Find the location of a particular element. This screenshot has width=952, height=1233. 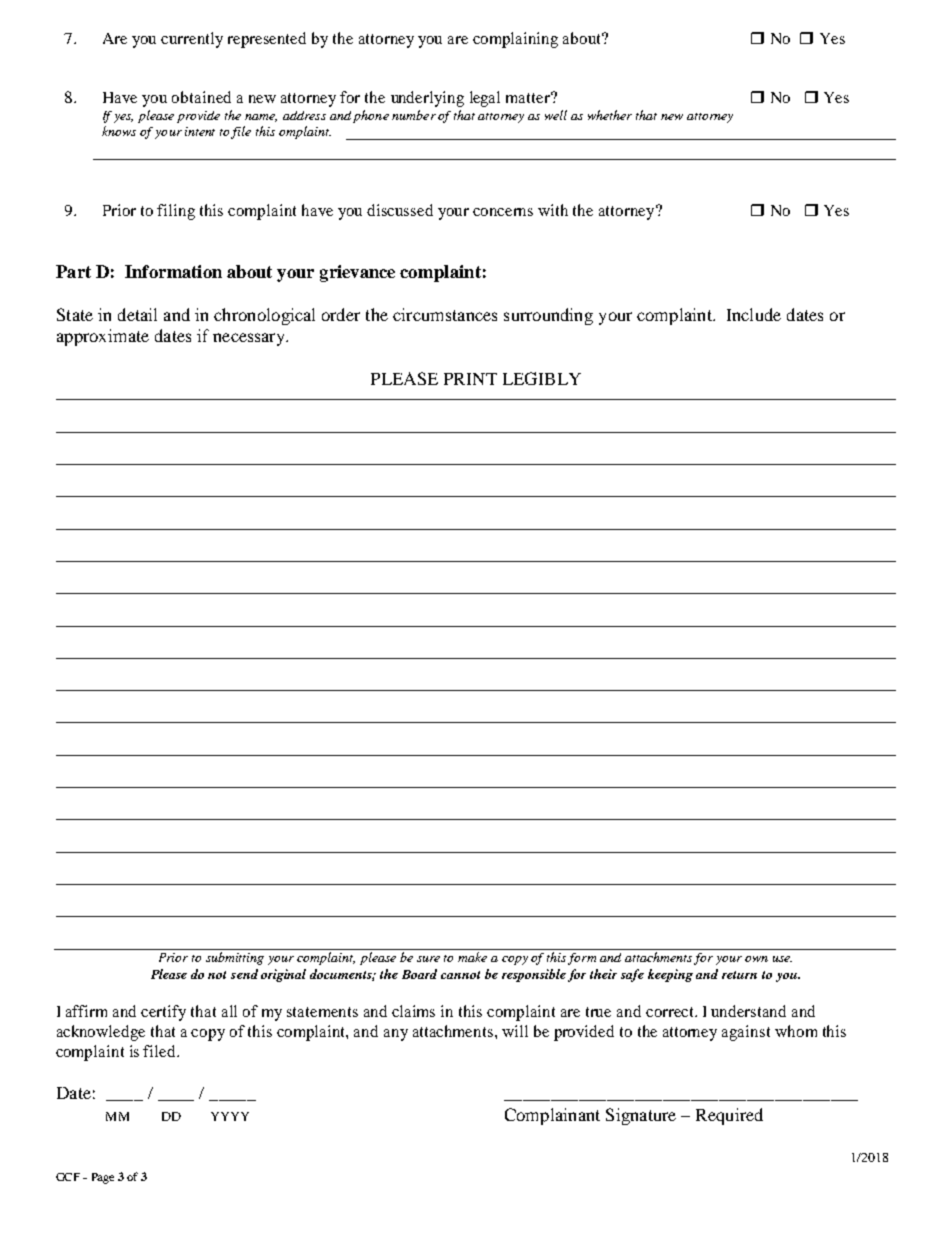

underlying is located at coordinates (427, 99).
